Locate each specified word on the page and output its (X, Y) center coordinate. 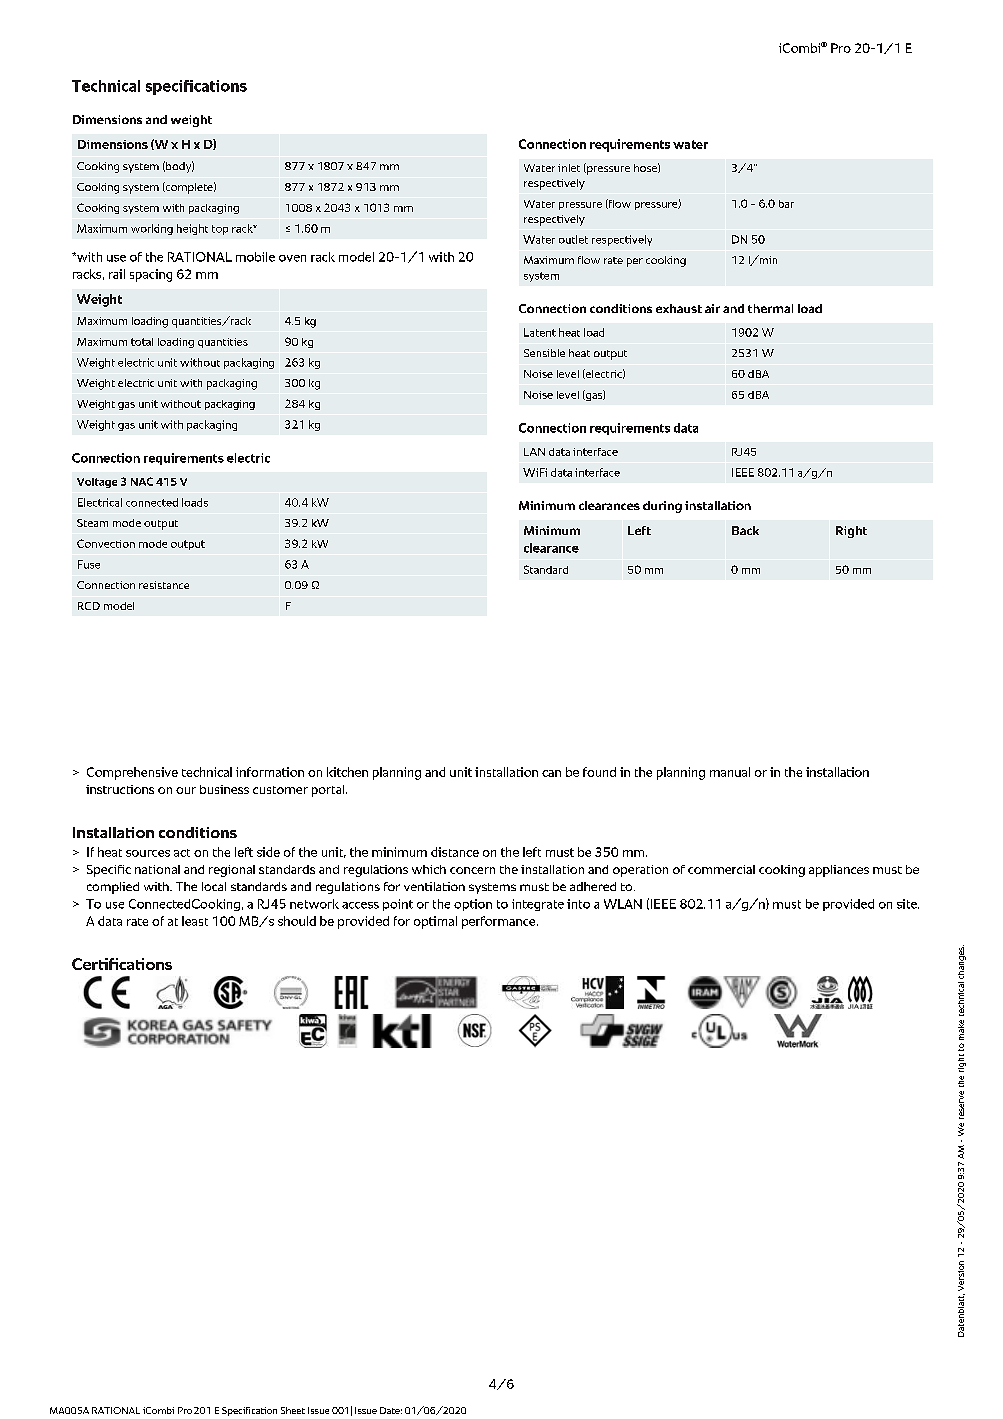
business (224, 789)
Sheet (293, 1410)
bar (786, 204)
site (908, 904)
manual (730, 772)
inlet (569, 168)
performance (500, 922)
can (551, 773)
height (192, 229)
